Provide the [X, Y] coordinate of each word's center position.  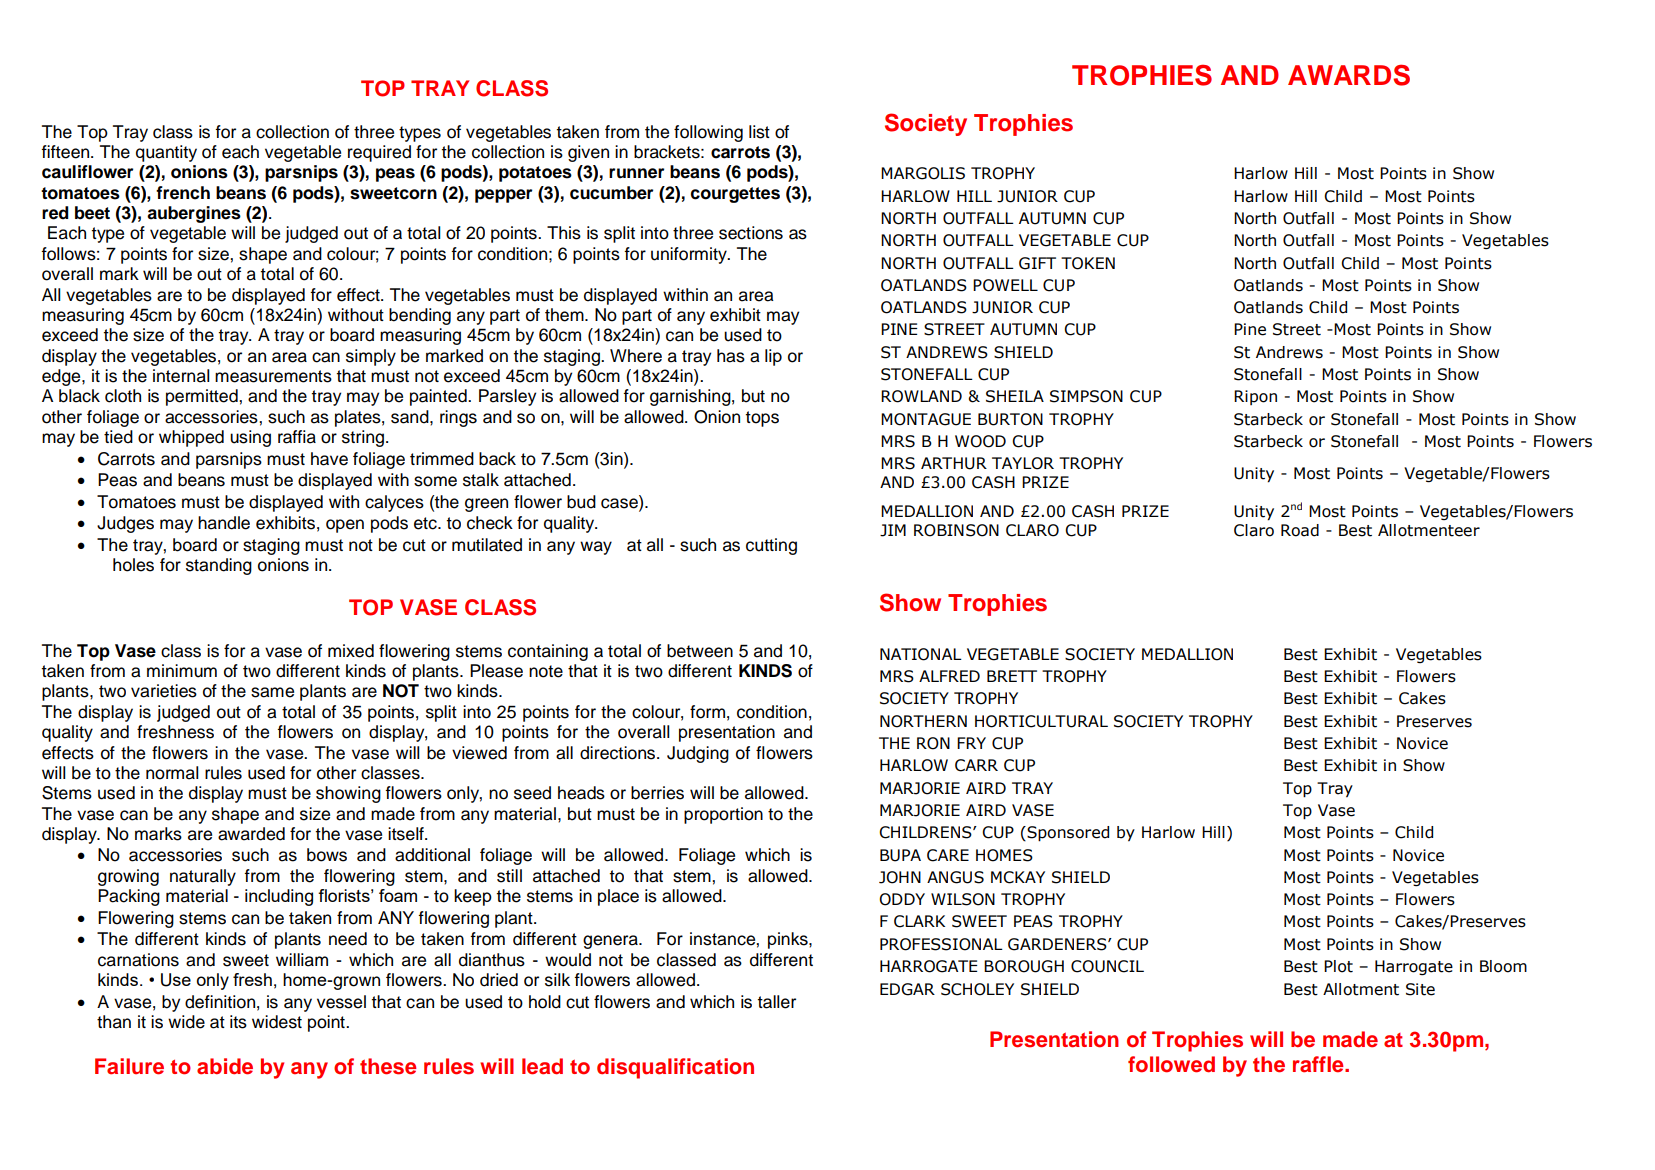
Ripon [1255, 397]
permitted [203, 397]
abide [225, 1066]
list [759, 132]
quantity [166, 153]
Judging [698, 754]
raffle [1319, 1064]
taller [776, 1002]
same [272, 692]
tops [762, 419]
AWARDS [1349, 75]
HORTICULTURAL [1041, 721]
